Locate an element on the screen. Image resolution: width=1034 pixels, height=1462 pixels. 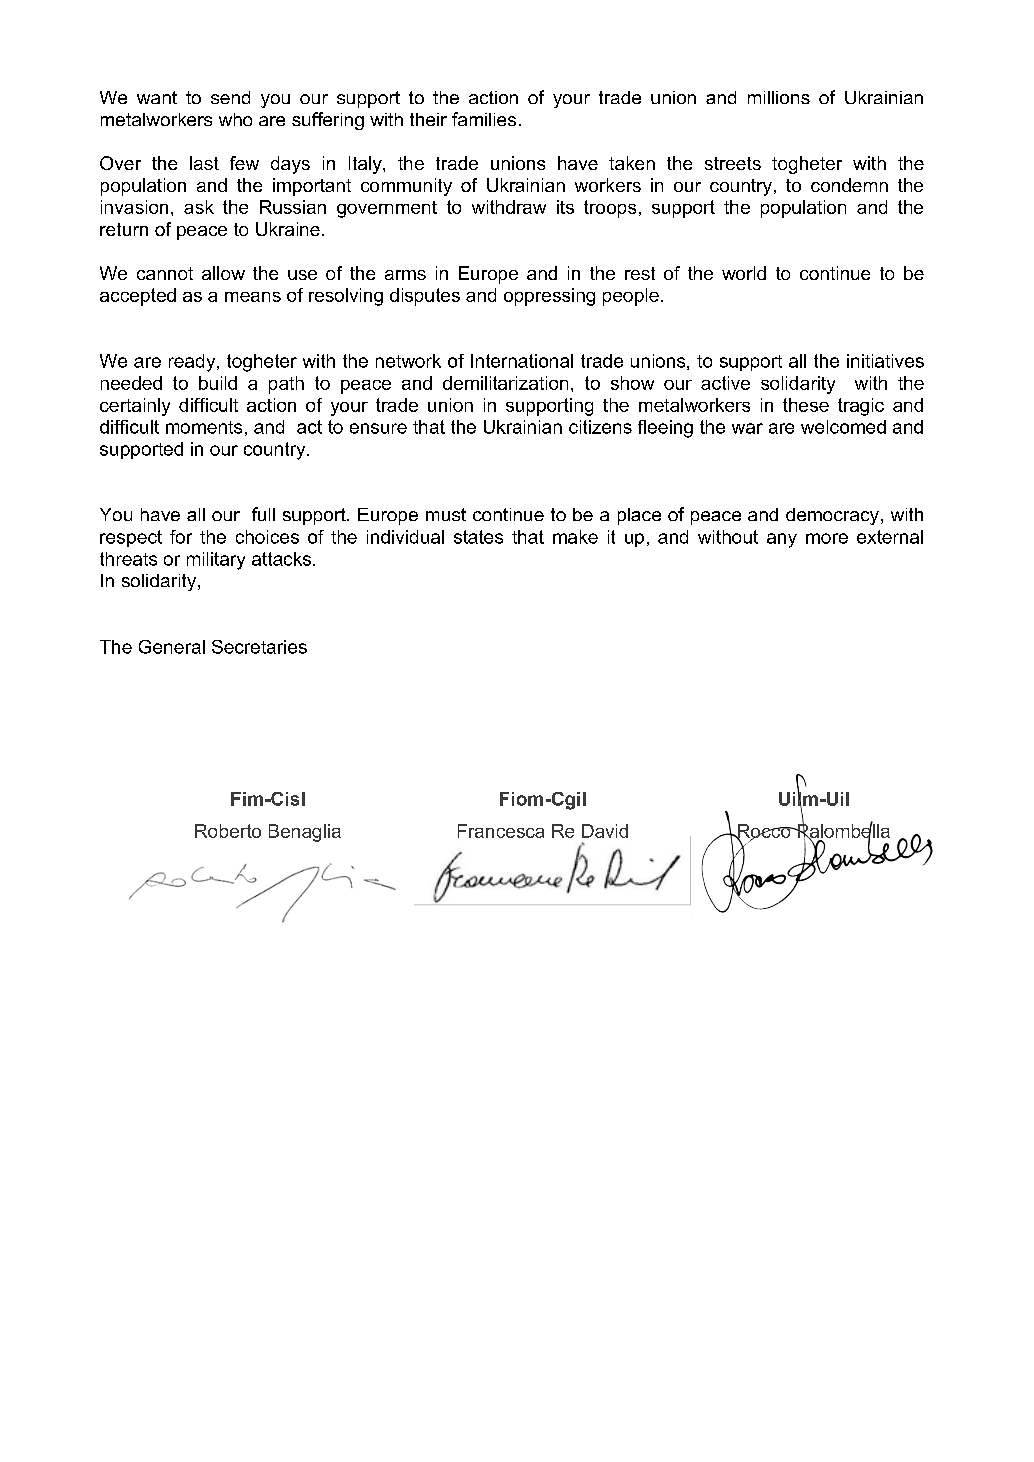
millions is located at coordinates (779, 97).
